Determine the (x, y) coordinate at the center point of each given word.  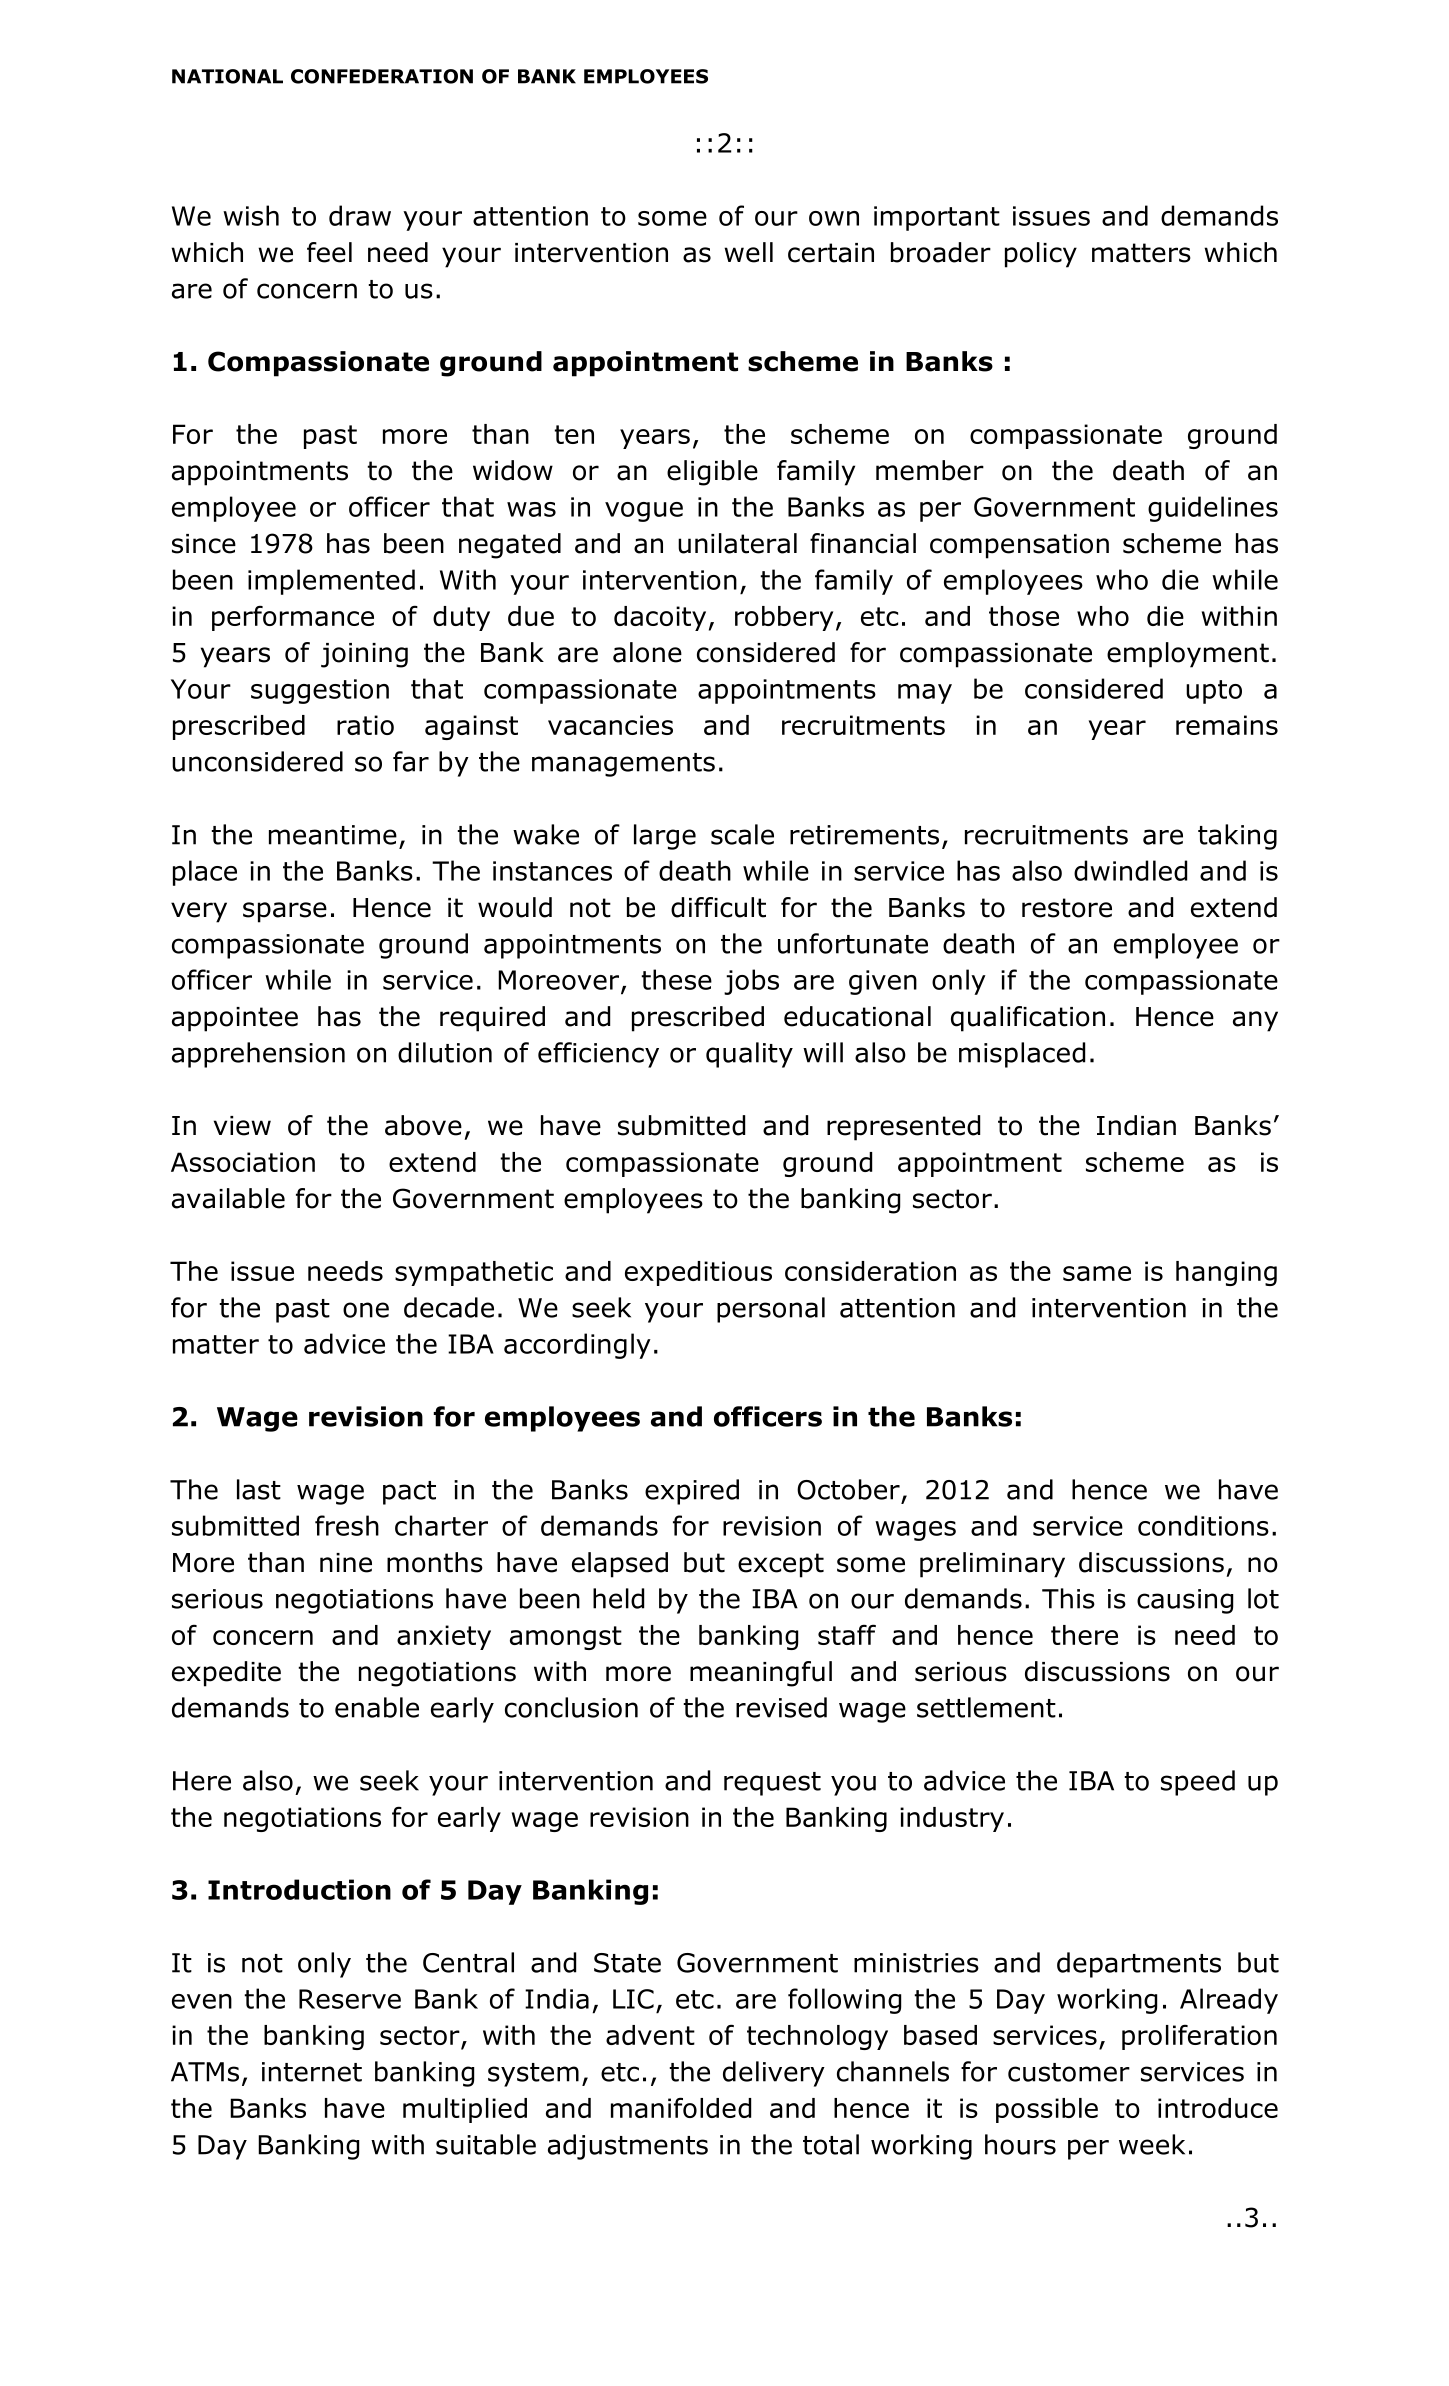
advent (650, 2035)
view (242, 1126)
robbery (784, 618)
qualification (1028, 1019)
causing (1185, 1601)
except (781, 1565)
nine (346, 1563)
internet (312, 2072)
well (748, 252)
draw (360, 215)
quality (749, 1055)
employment (1188, 655)
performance (293, 618)
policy (1041, 255)
